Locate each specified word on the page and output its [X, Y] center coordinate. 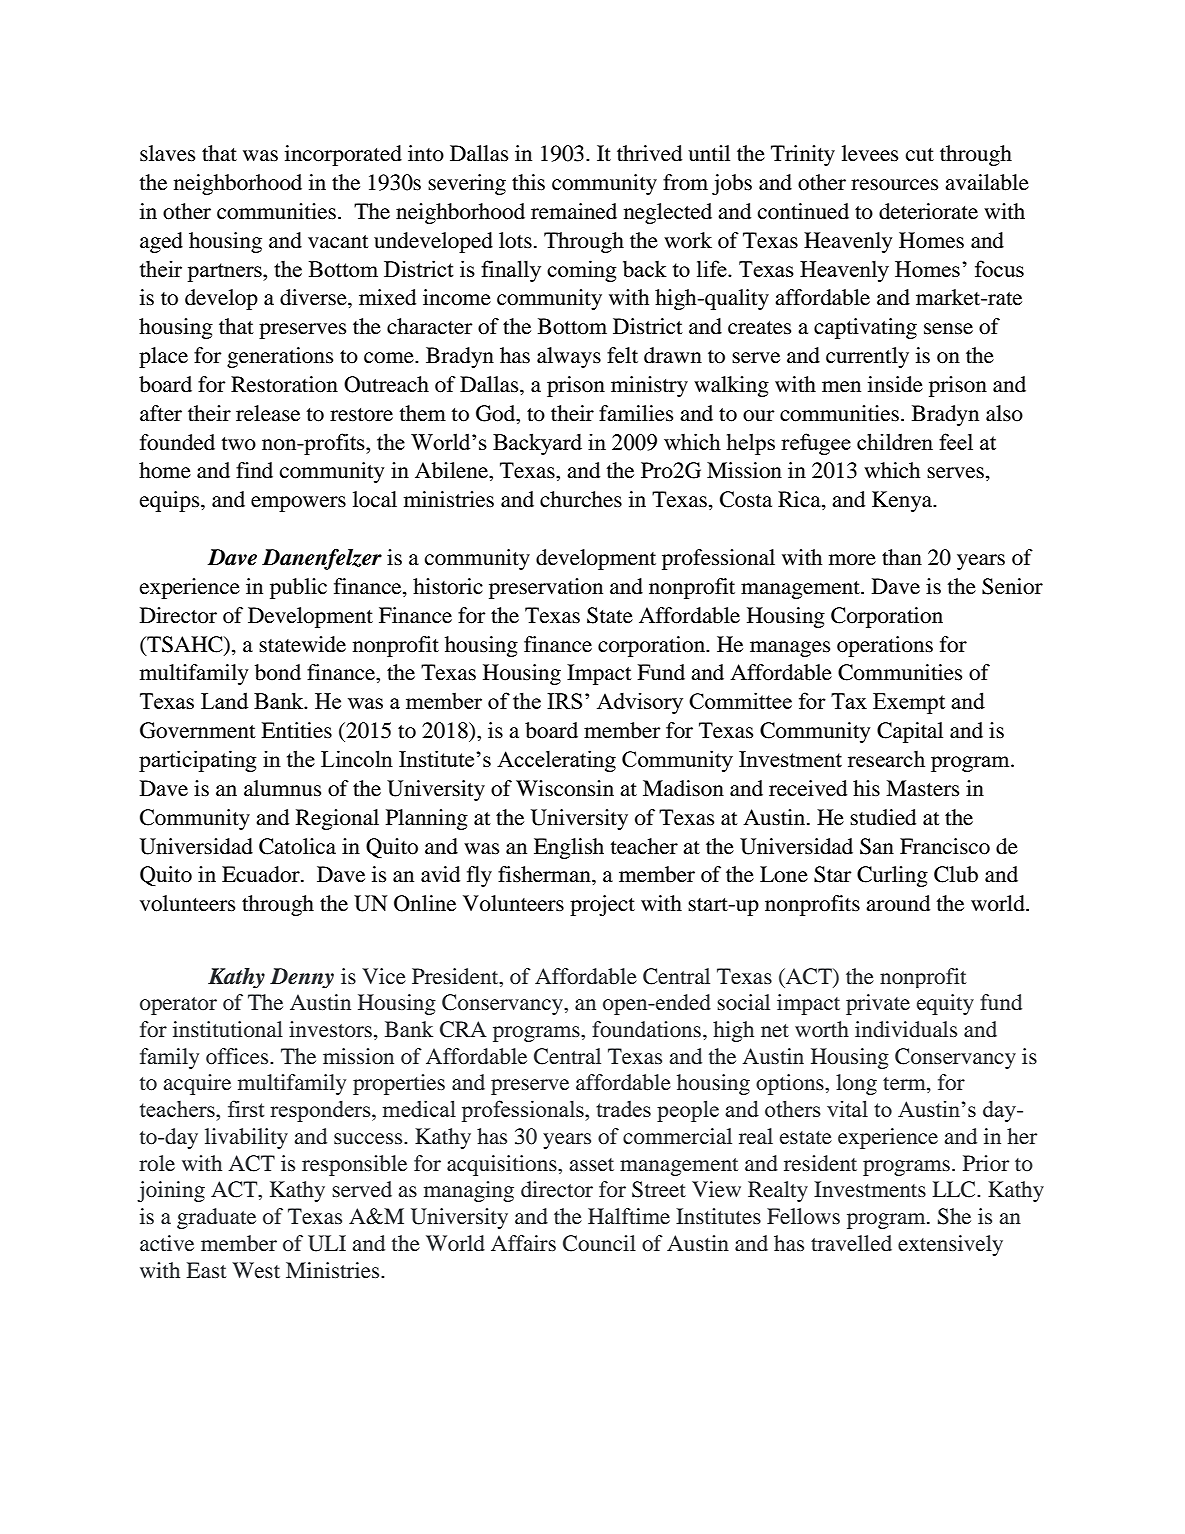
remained [574, 211]
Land [224, 700]
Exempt [909, 703]
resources [894, 185]
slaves [167, 153]
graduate [216, 1218]
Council [599, 1243]
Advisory [640, 703]
